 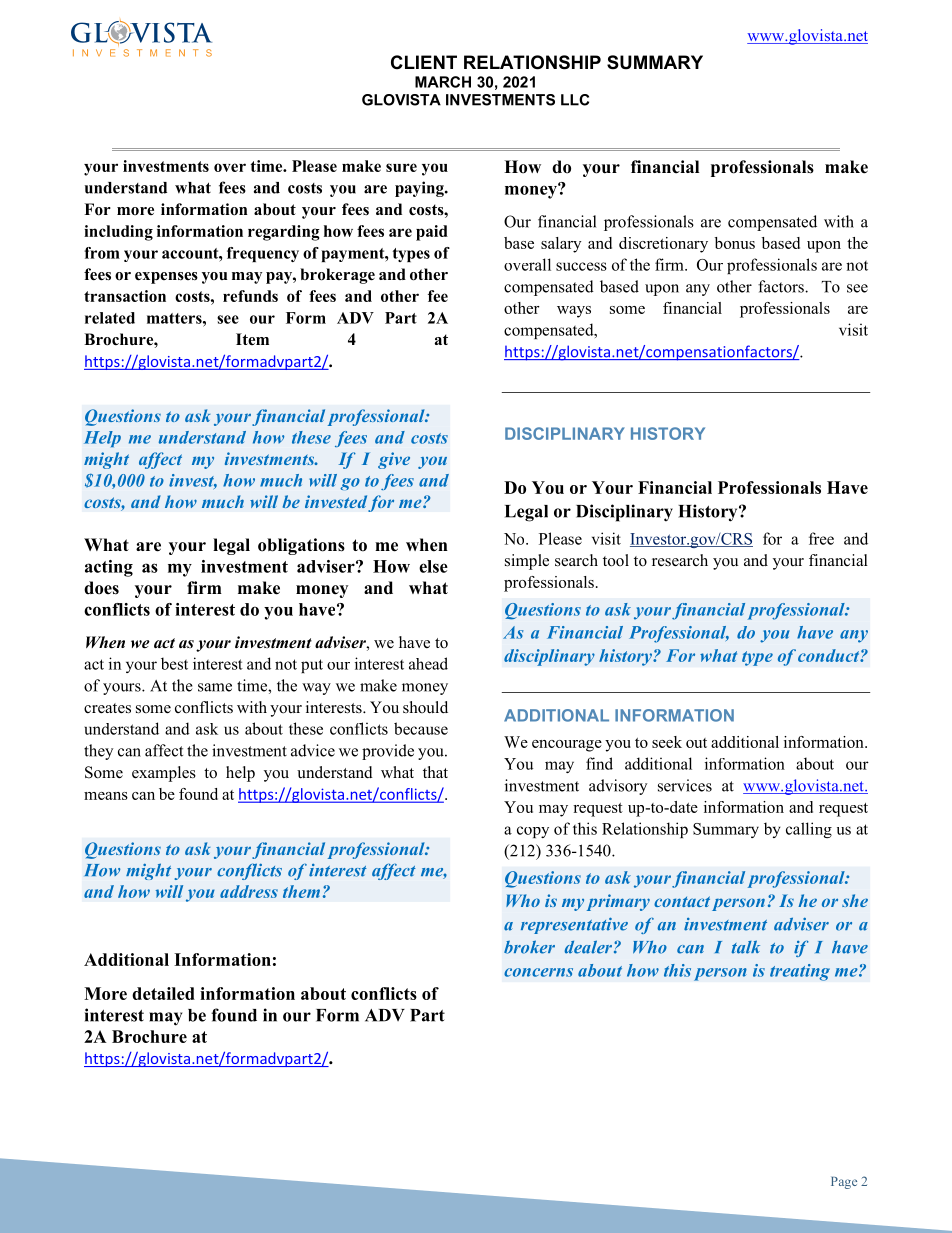 I want to click on same, so click(x=215, y=687).
